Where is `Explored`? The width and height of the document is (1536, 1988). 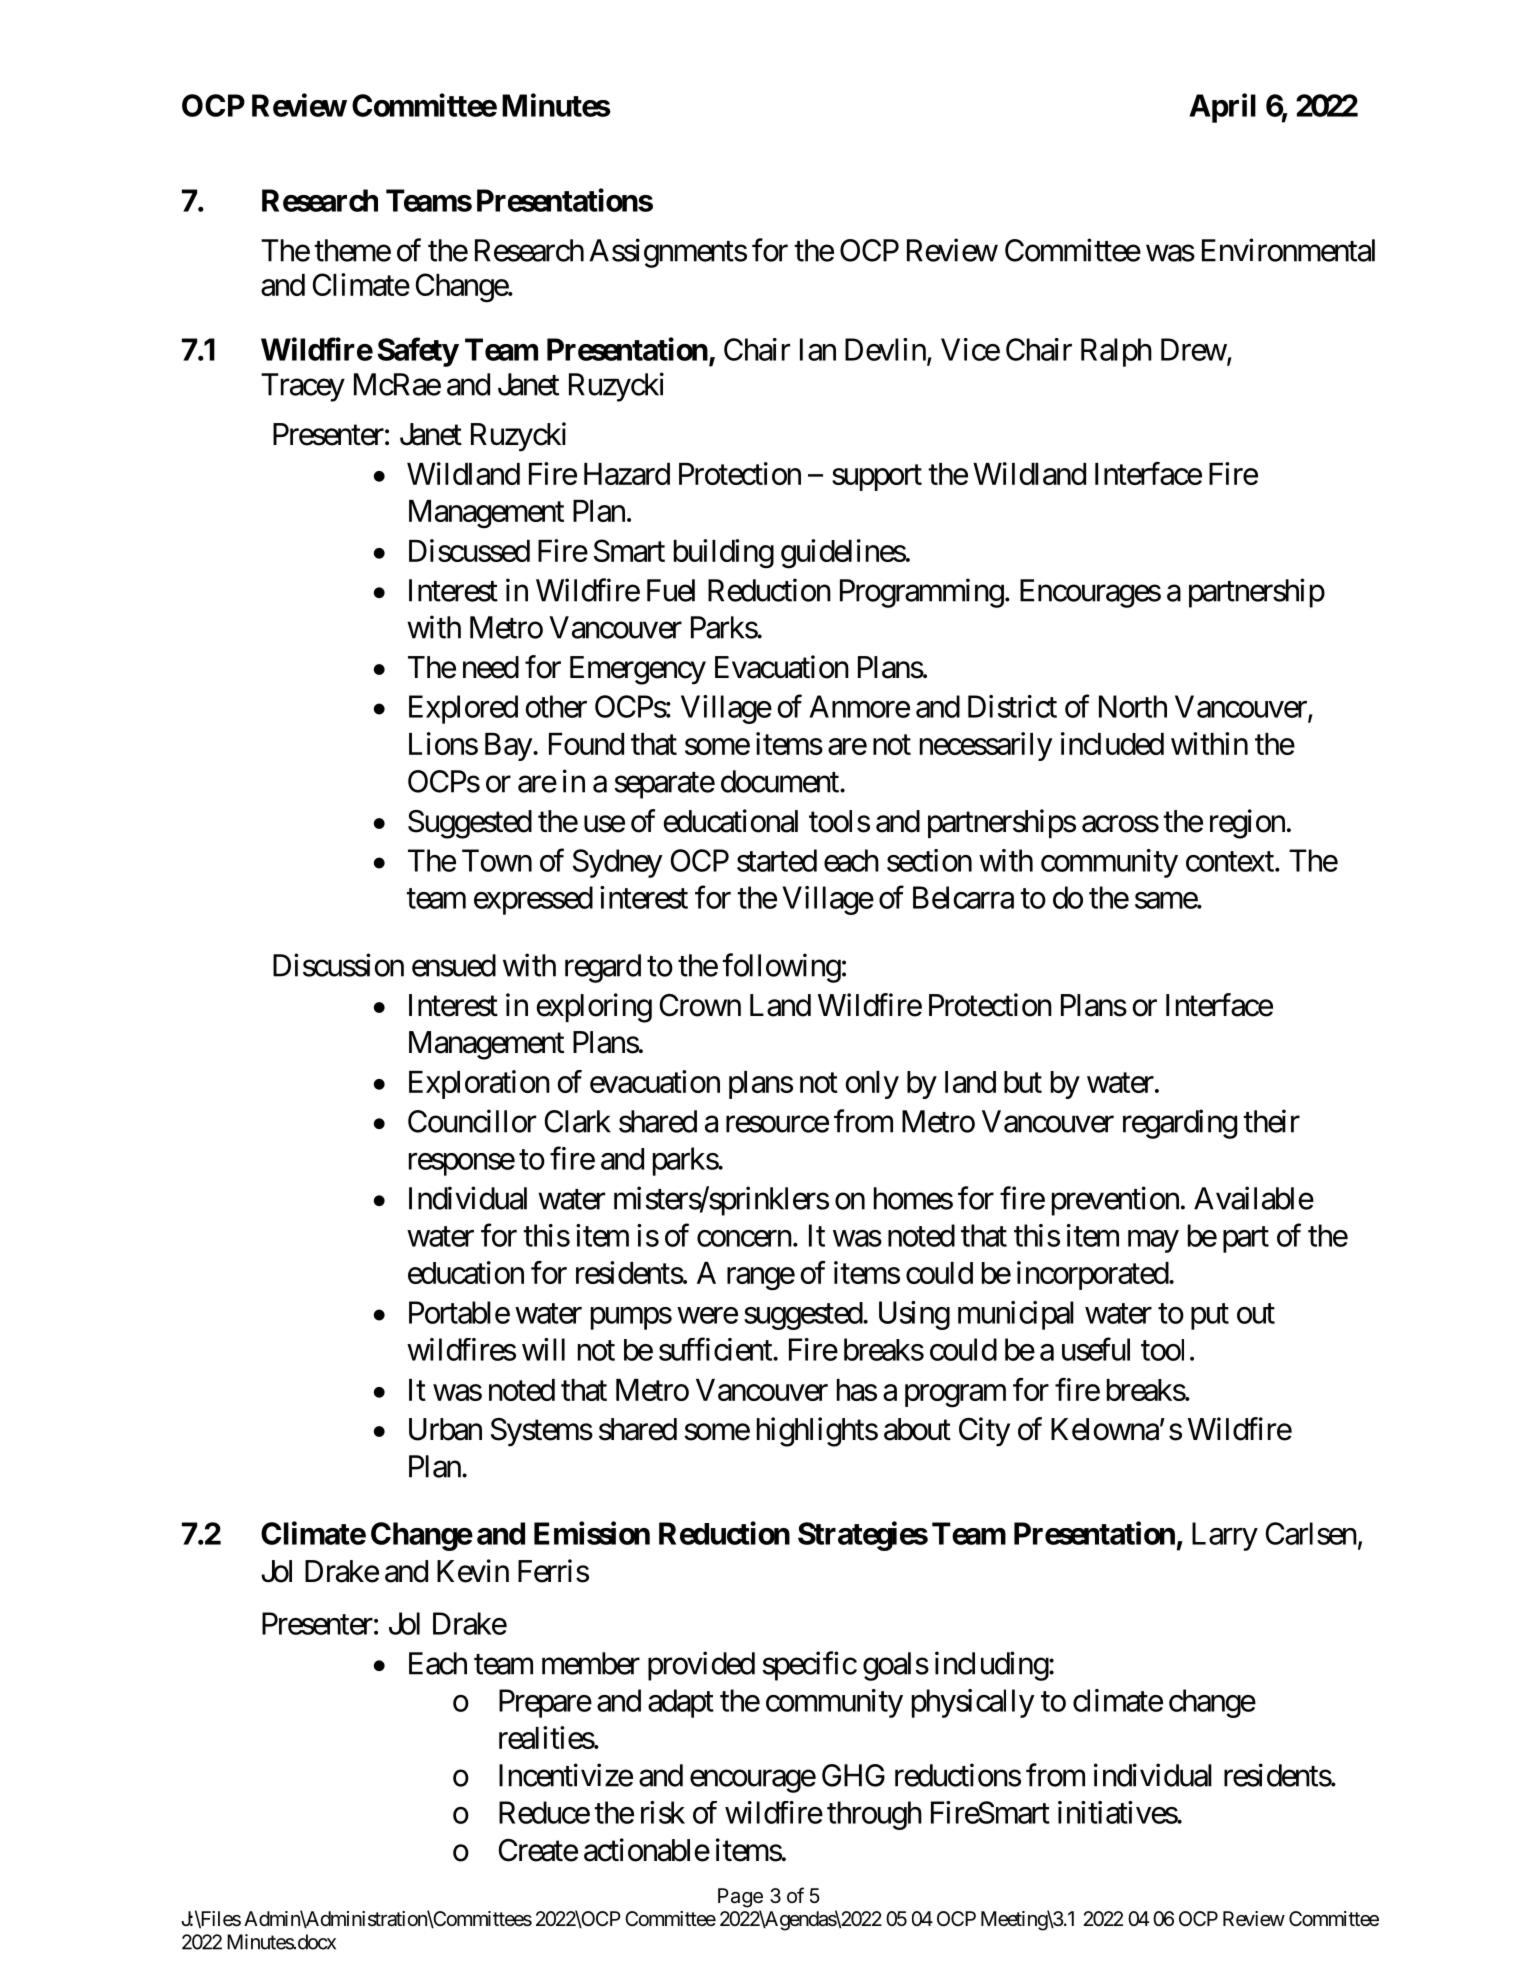
Explored is located at coordinates (463, 709).
